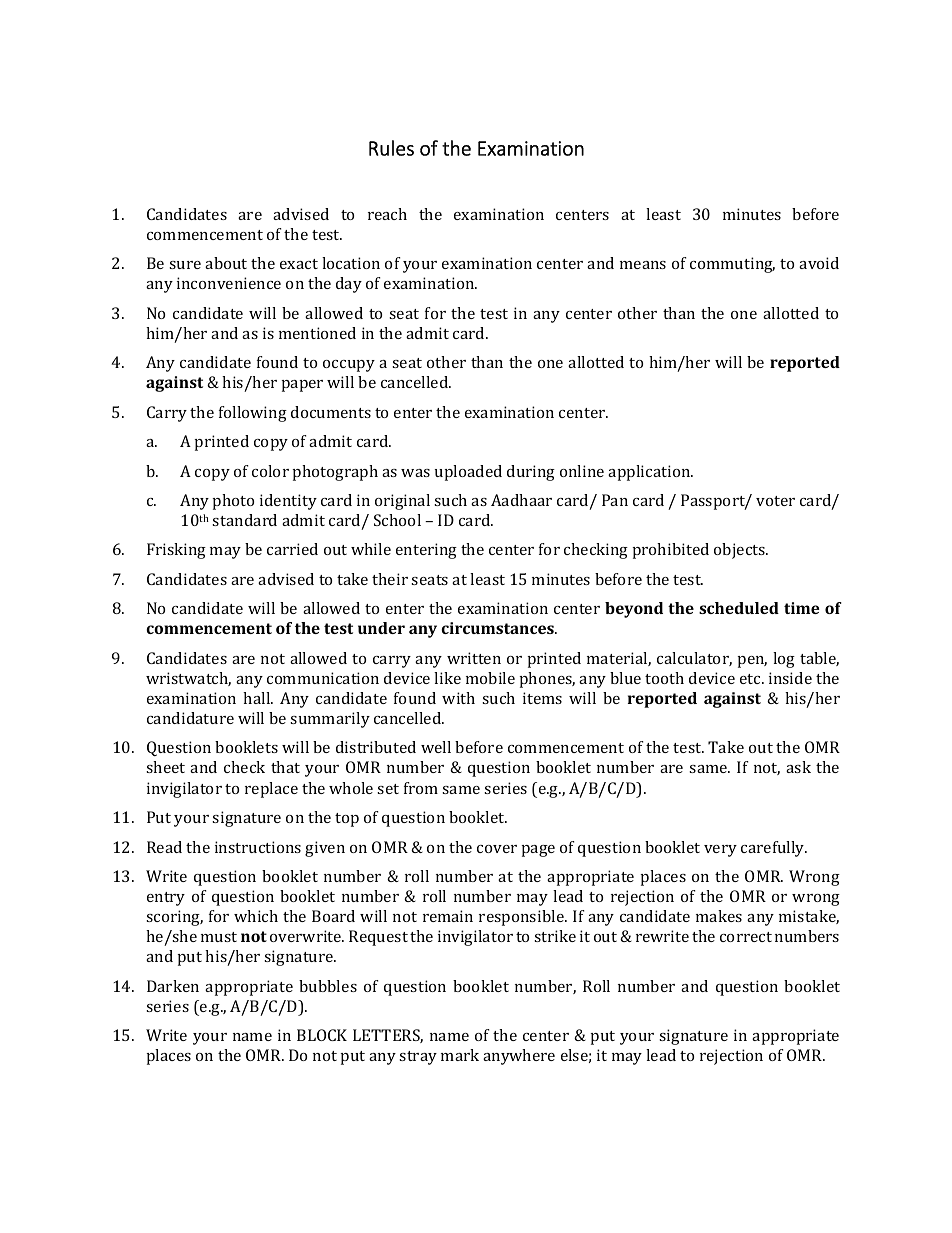  Describe the element at coordinates (226, 263) in the screenshot. I see `about` at that location.
